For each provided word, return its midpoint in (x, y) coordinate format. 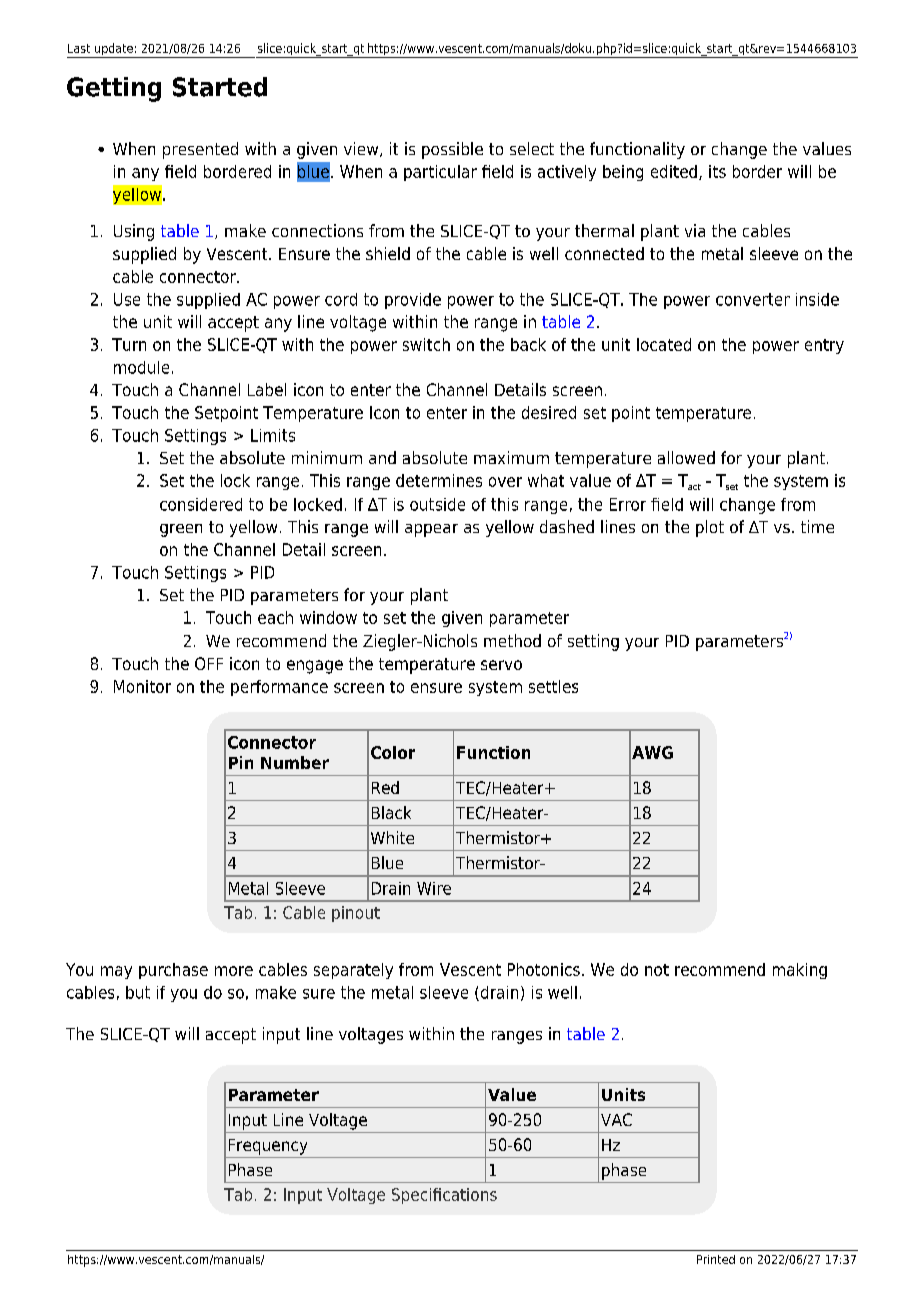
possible (452, 150)
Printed (716, 1259)
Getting (114, 89)
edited (674, 171)
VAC (616, 1119)
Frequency (268, 1147)
